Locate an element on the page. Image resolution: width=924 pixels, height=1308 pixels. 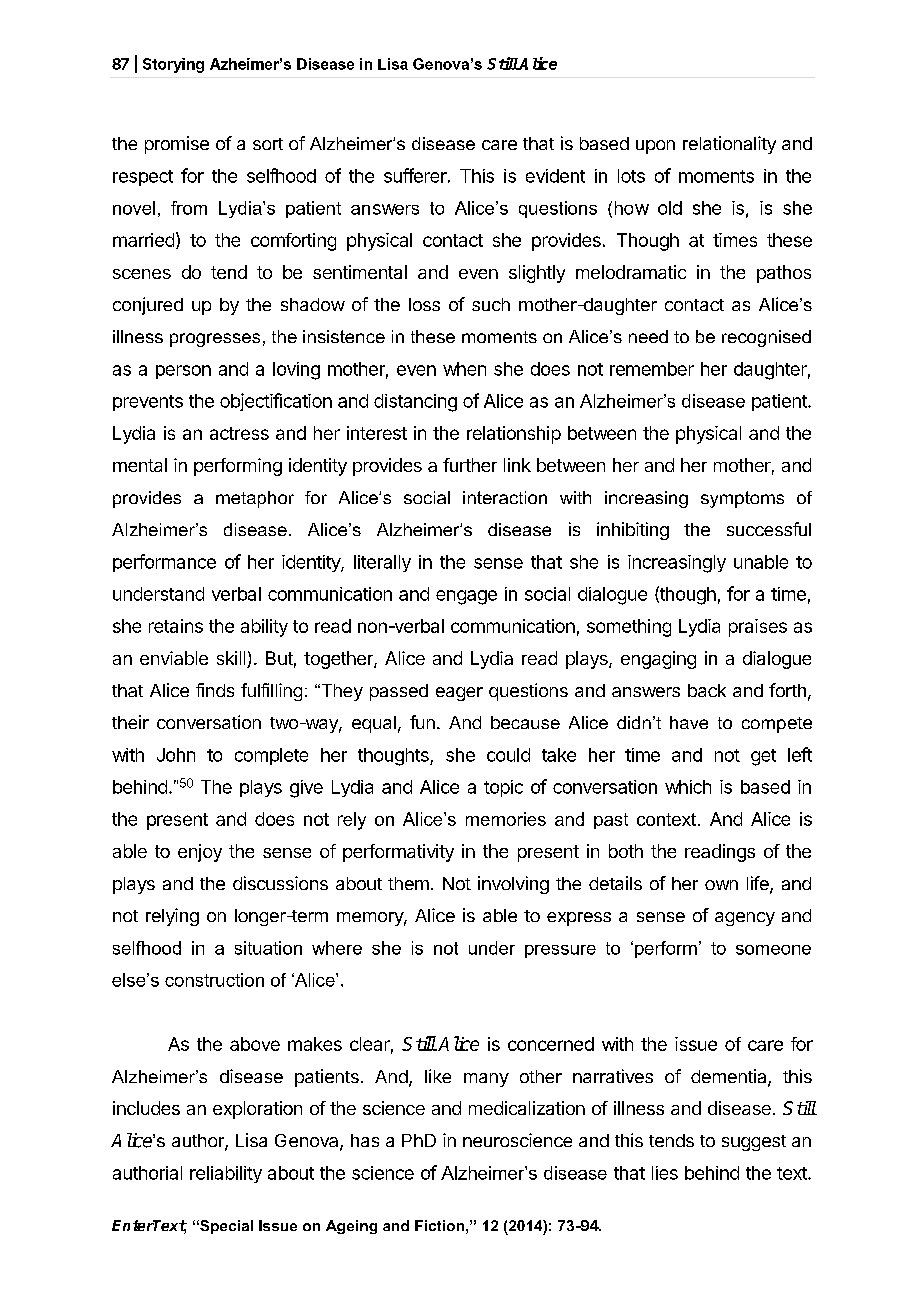
from is located at coordinates (189, 208).
